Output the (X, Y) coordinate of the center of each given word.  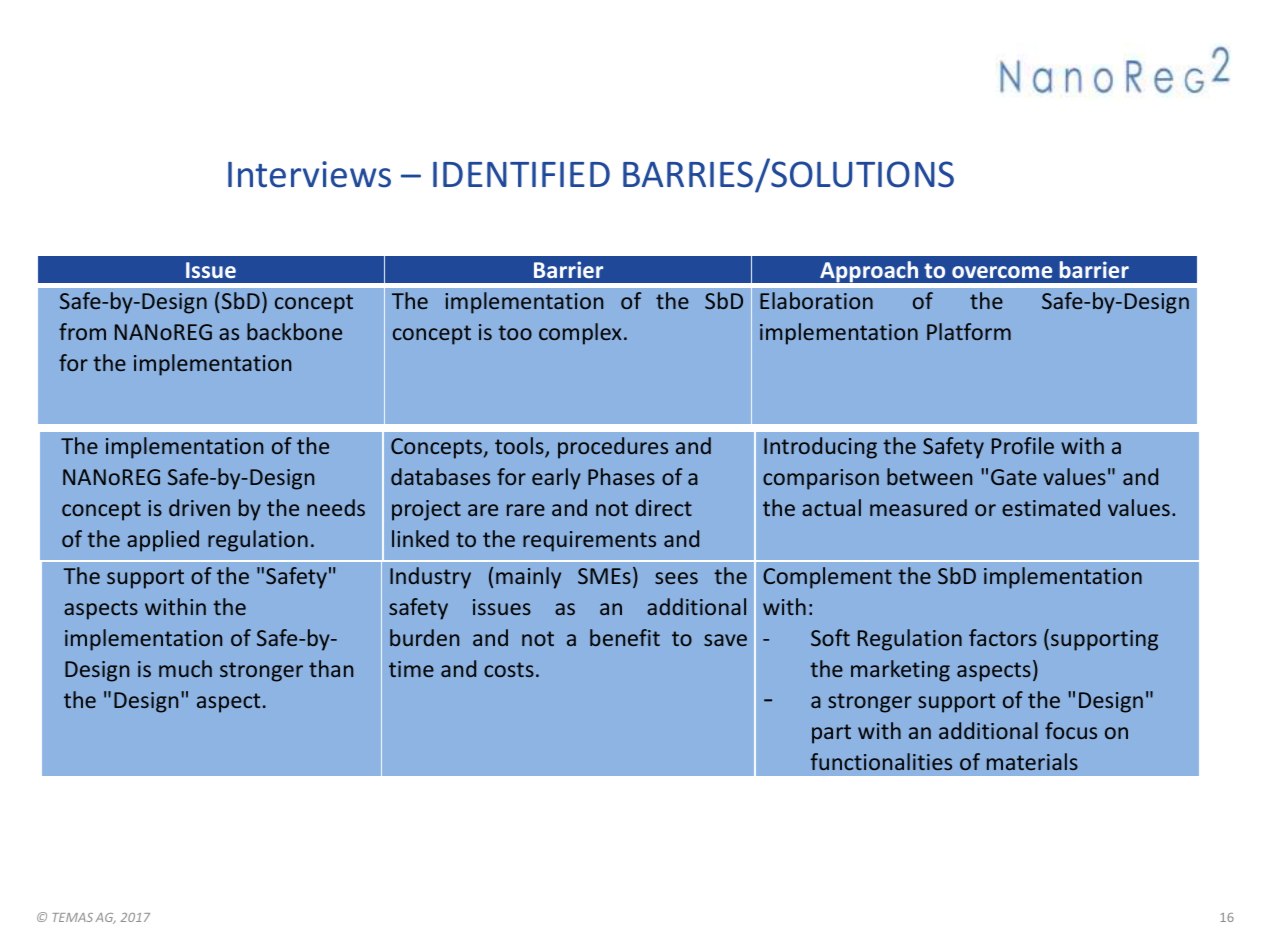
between (929, 476)
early (556, 479)
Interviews (309, 174)
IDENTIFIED (521, 174)
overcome (1002, 272)
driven (199, 507)
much (185, 668)
